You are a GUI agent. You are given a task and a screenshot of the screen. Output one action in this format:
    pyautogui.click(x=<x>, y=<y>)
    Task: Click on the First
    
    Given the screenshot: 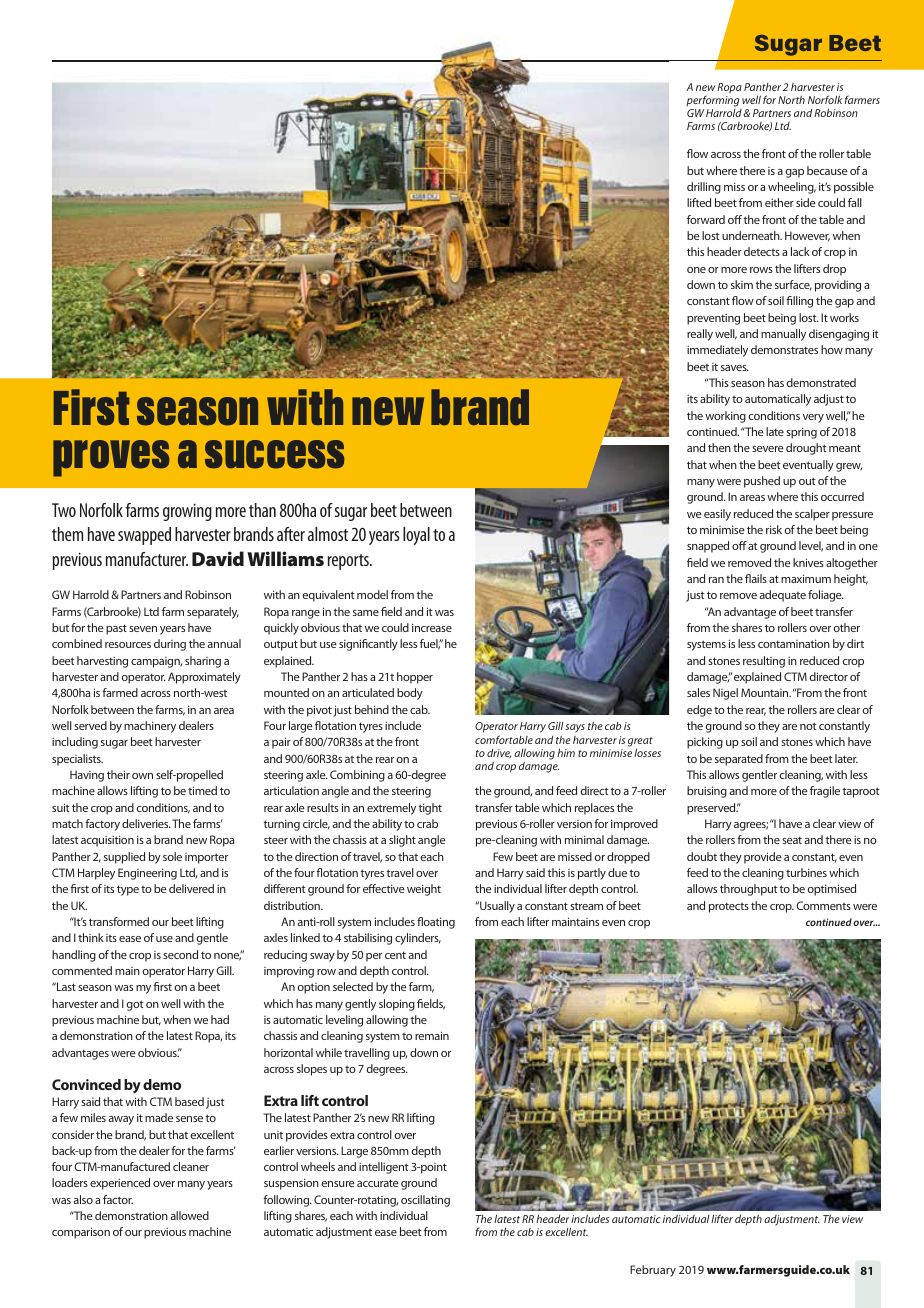 What is the action you would take?
    pyautogui.click(x=91, y=407)
